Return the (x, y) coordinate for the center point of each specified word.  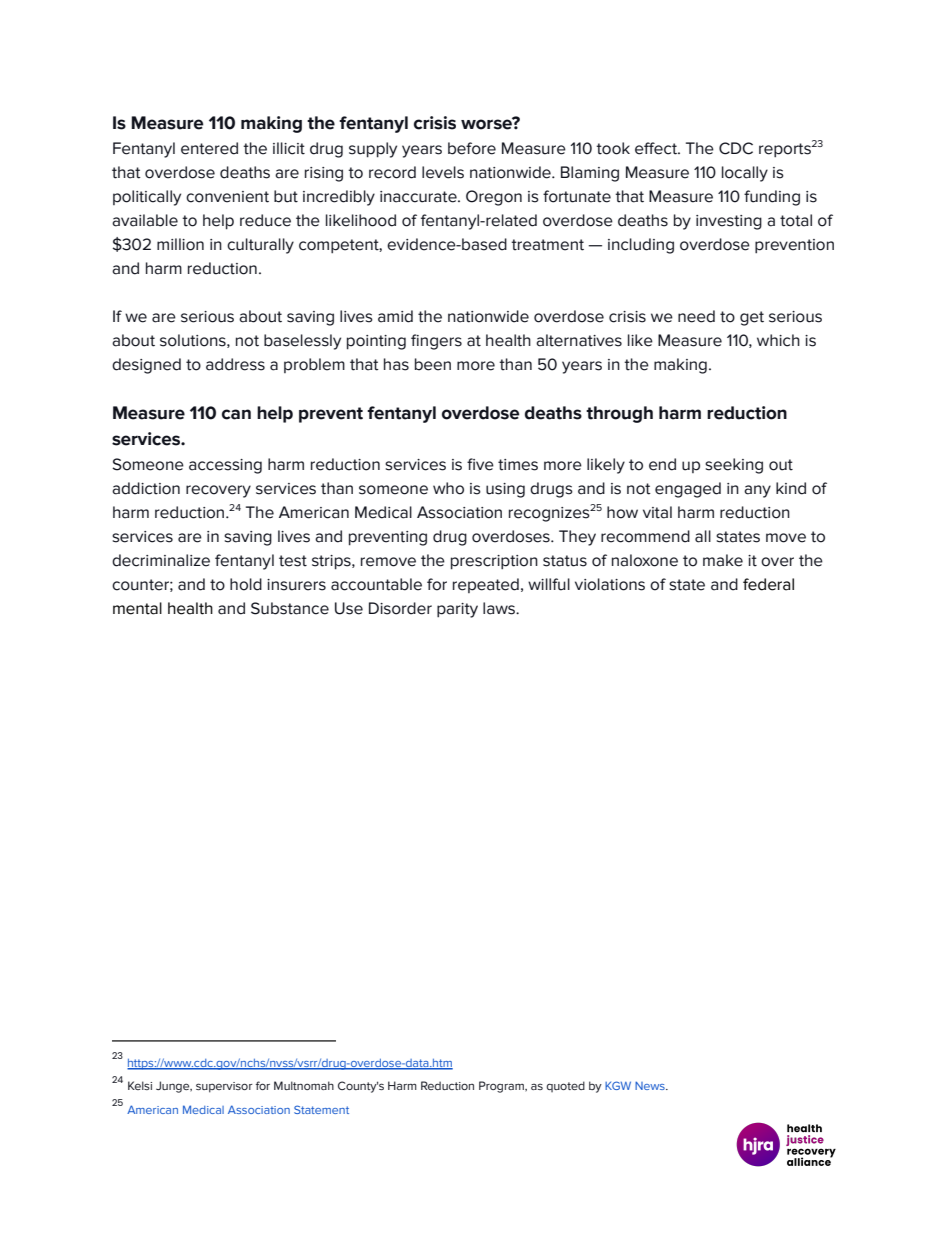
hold (246, 584)
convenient (227, 197)
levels (443, 172)
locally (745, 174)
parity (457, 610)
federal (768, 584)
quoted (565, 1086)
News (651, 1085)
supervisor (224, 1087)
